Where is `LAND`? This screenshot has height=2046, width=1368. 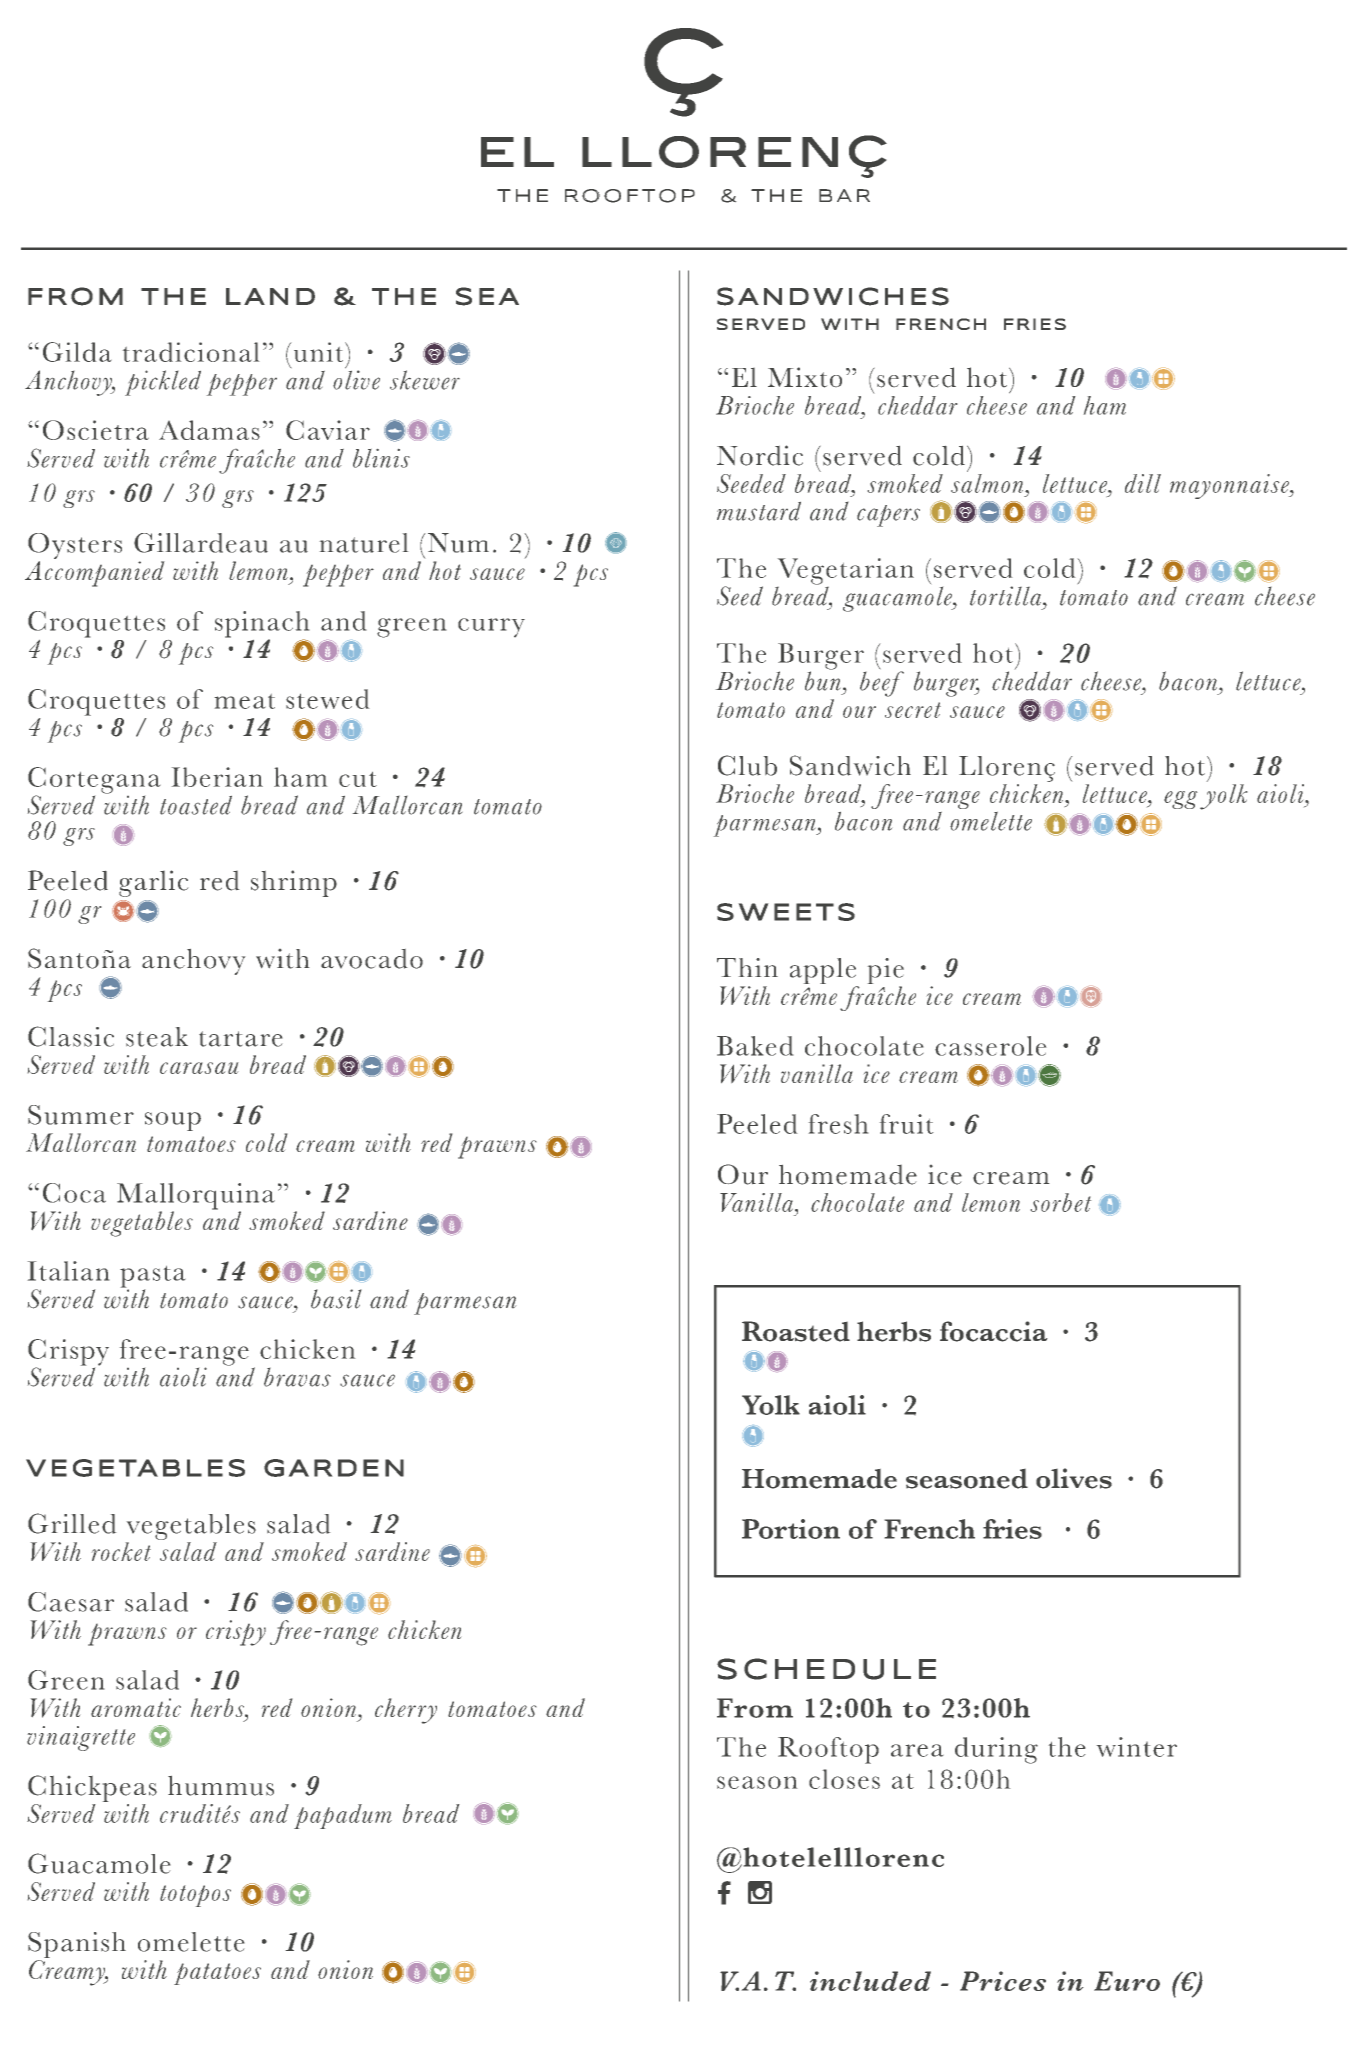
LAND is located at coordinates (270, 296).
